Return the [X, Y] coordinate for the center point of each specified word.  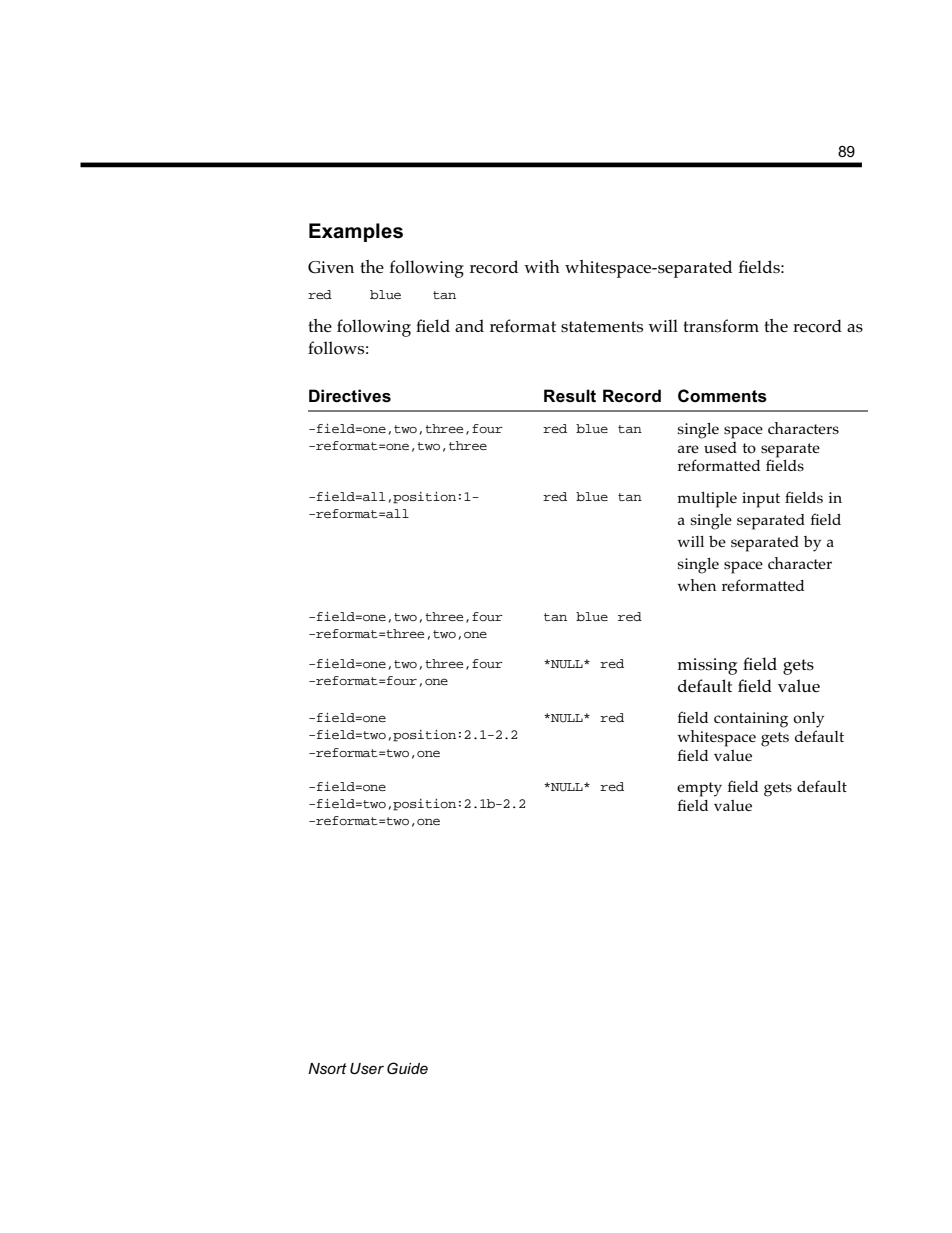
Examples [356, 232]
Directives [350, 396]
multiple [707, 500]
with [542, 266]
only [808, 720]
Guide [407, 1068]
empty [699, 789]
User [367, 1068]
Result [570, 396]
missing [707, 666]
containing [751, 720]
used [720, 447]
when [697, 585]
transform [721, 326]
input [761, 500]
